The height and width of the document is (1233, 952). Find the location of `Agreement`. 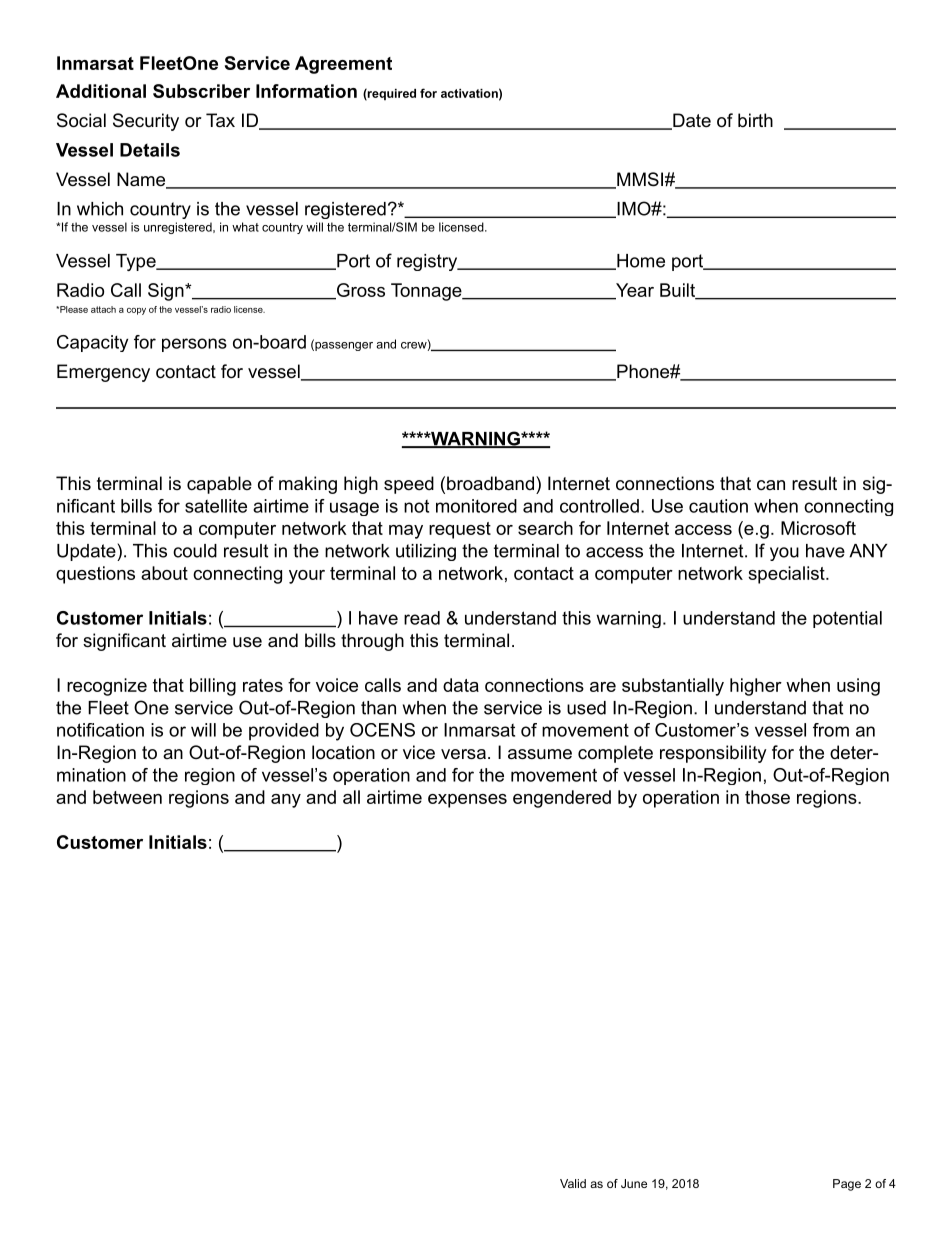

Agreement is located at coordinates (343, 65).
